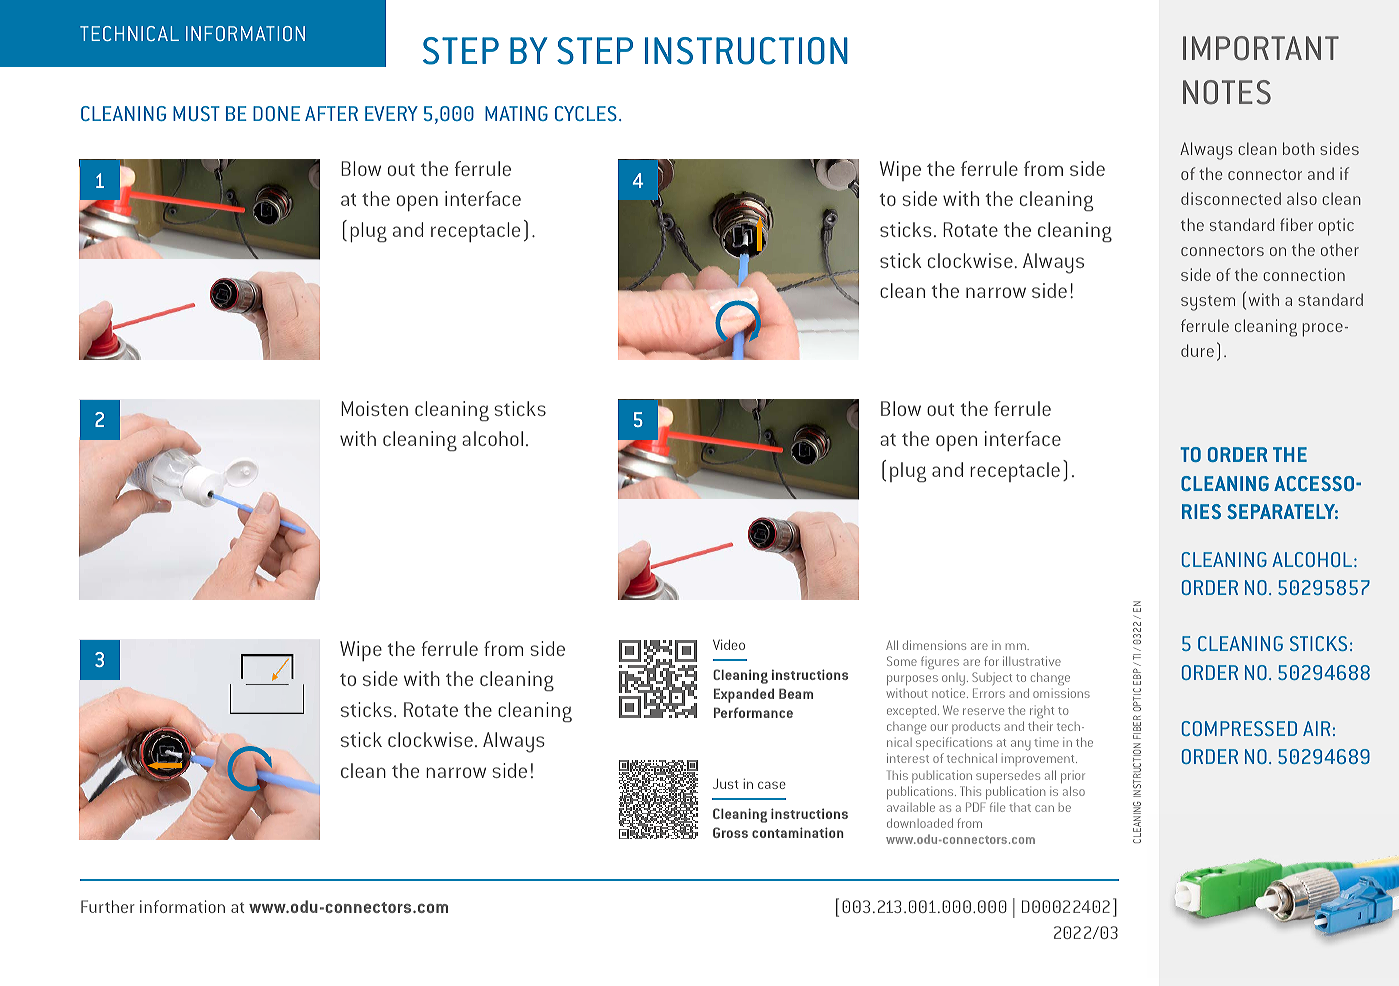 The height and width of the image is (986, 1399). Describe the element at coordinates (108, 906) in the image. I see `Further` at that location.
